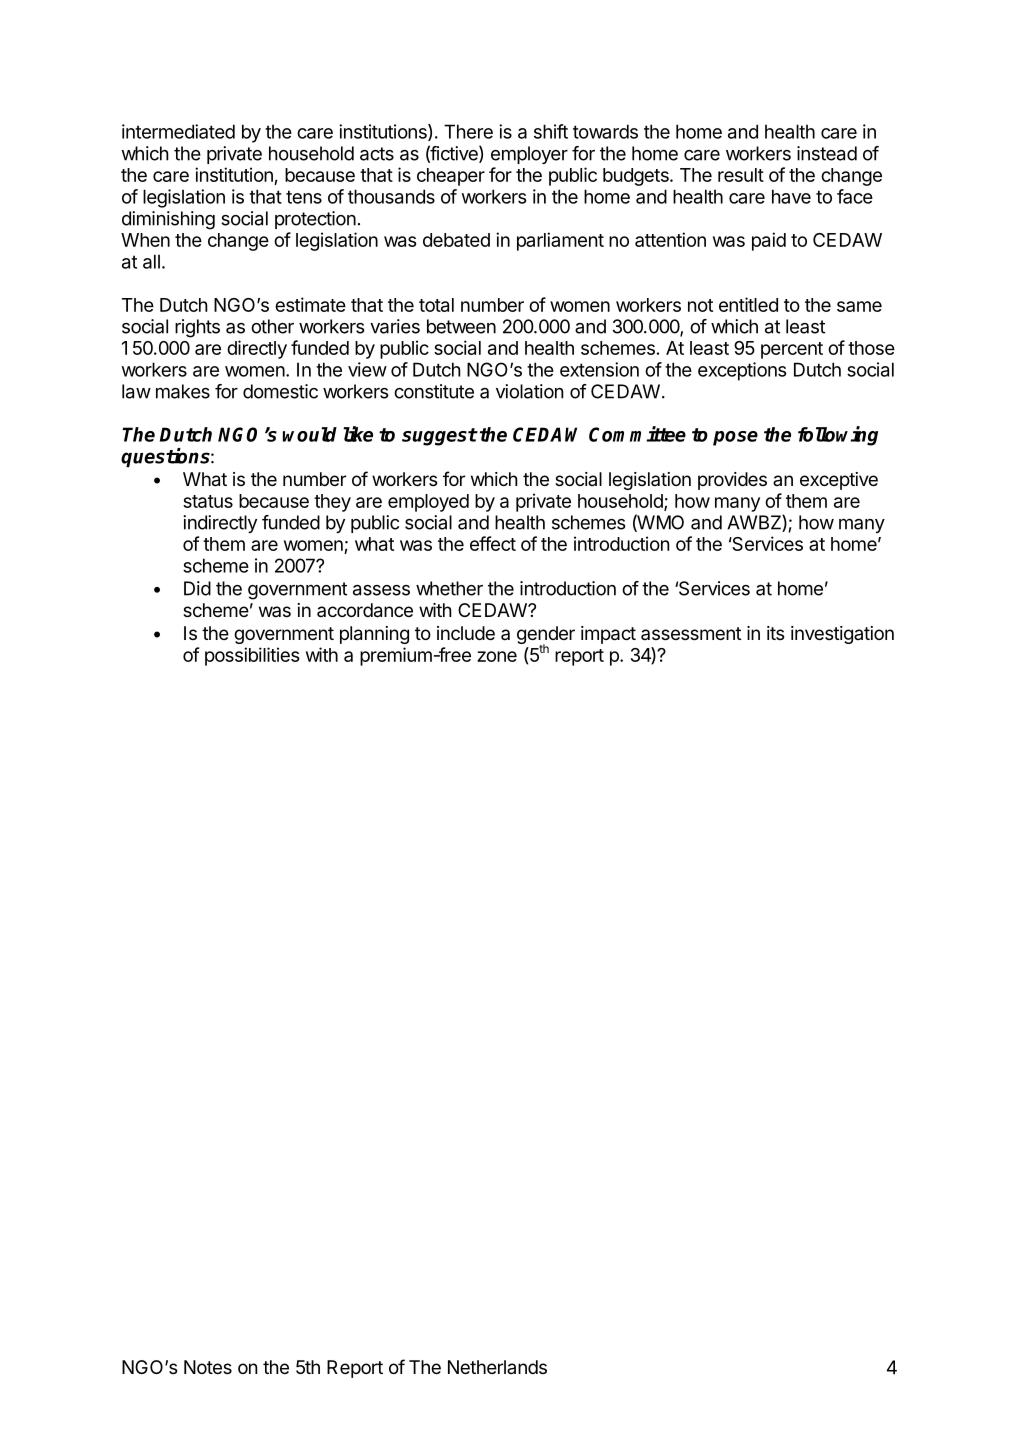  I want to click on Netherlands, so click(497, 1367).
